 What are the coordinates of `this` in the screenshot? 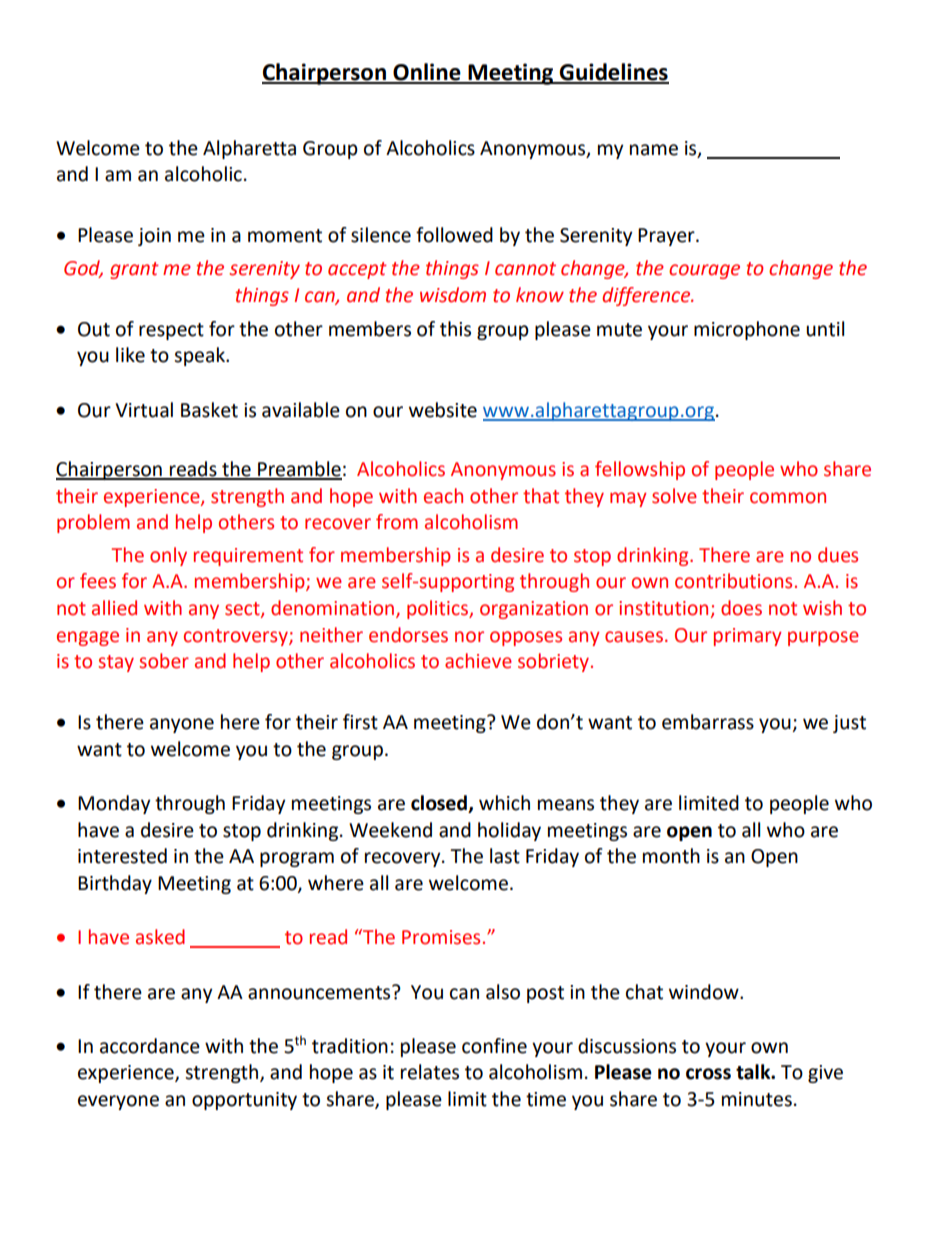 It's located at (455, 329).
